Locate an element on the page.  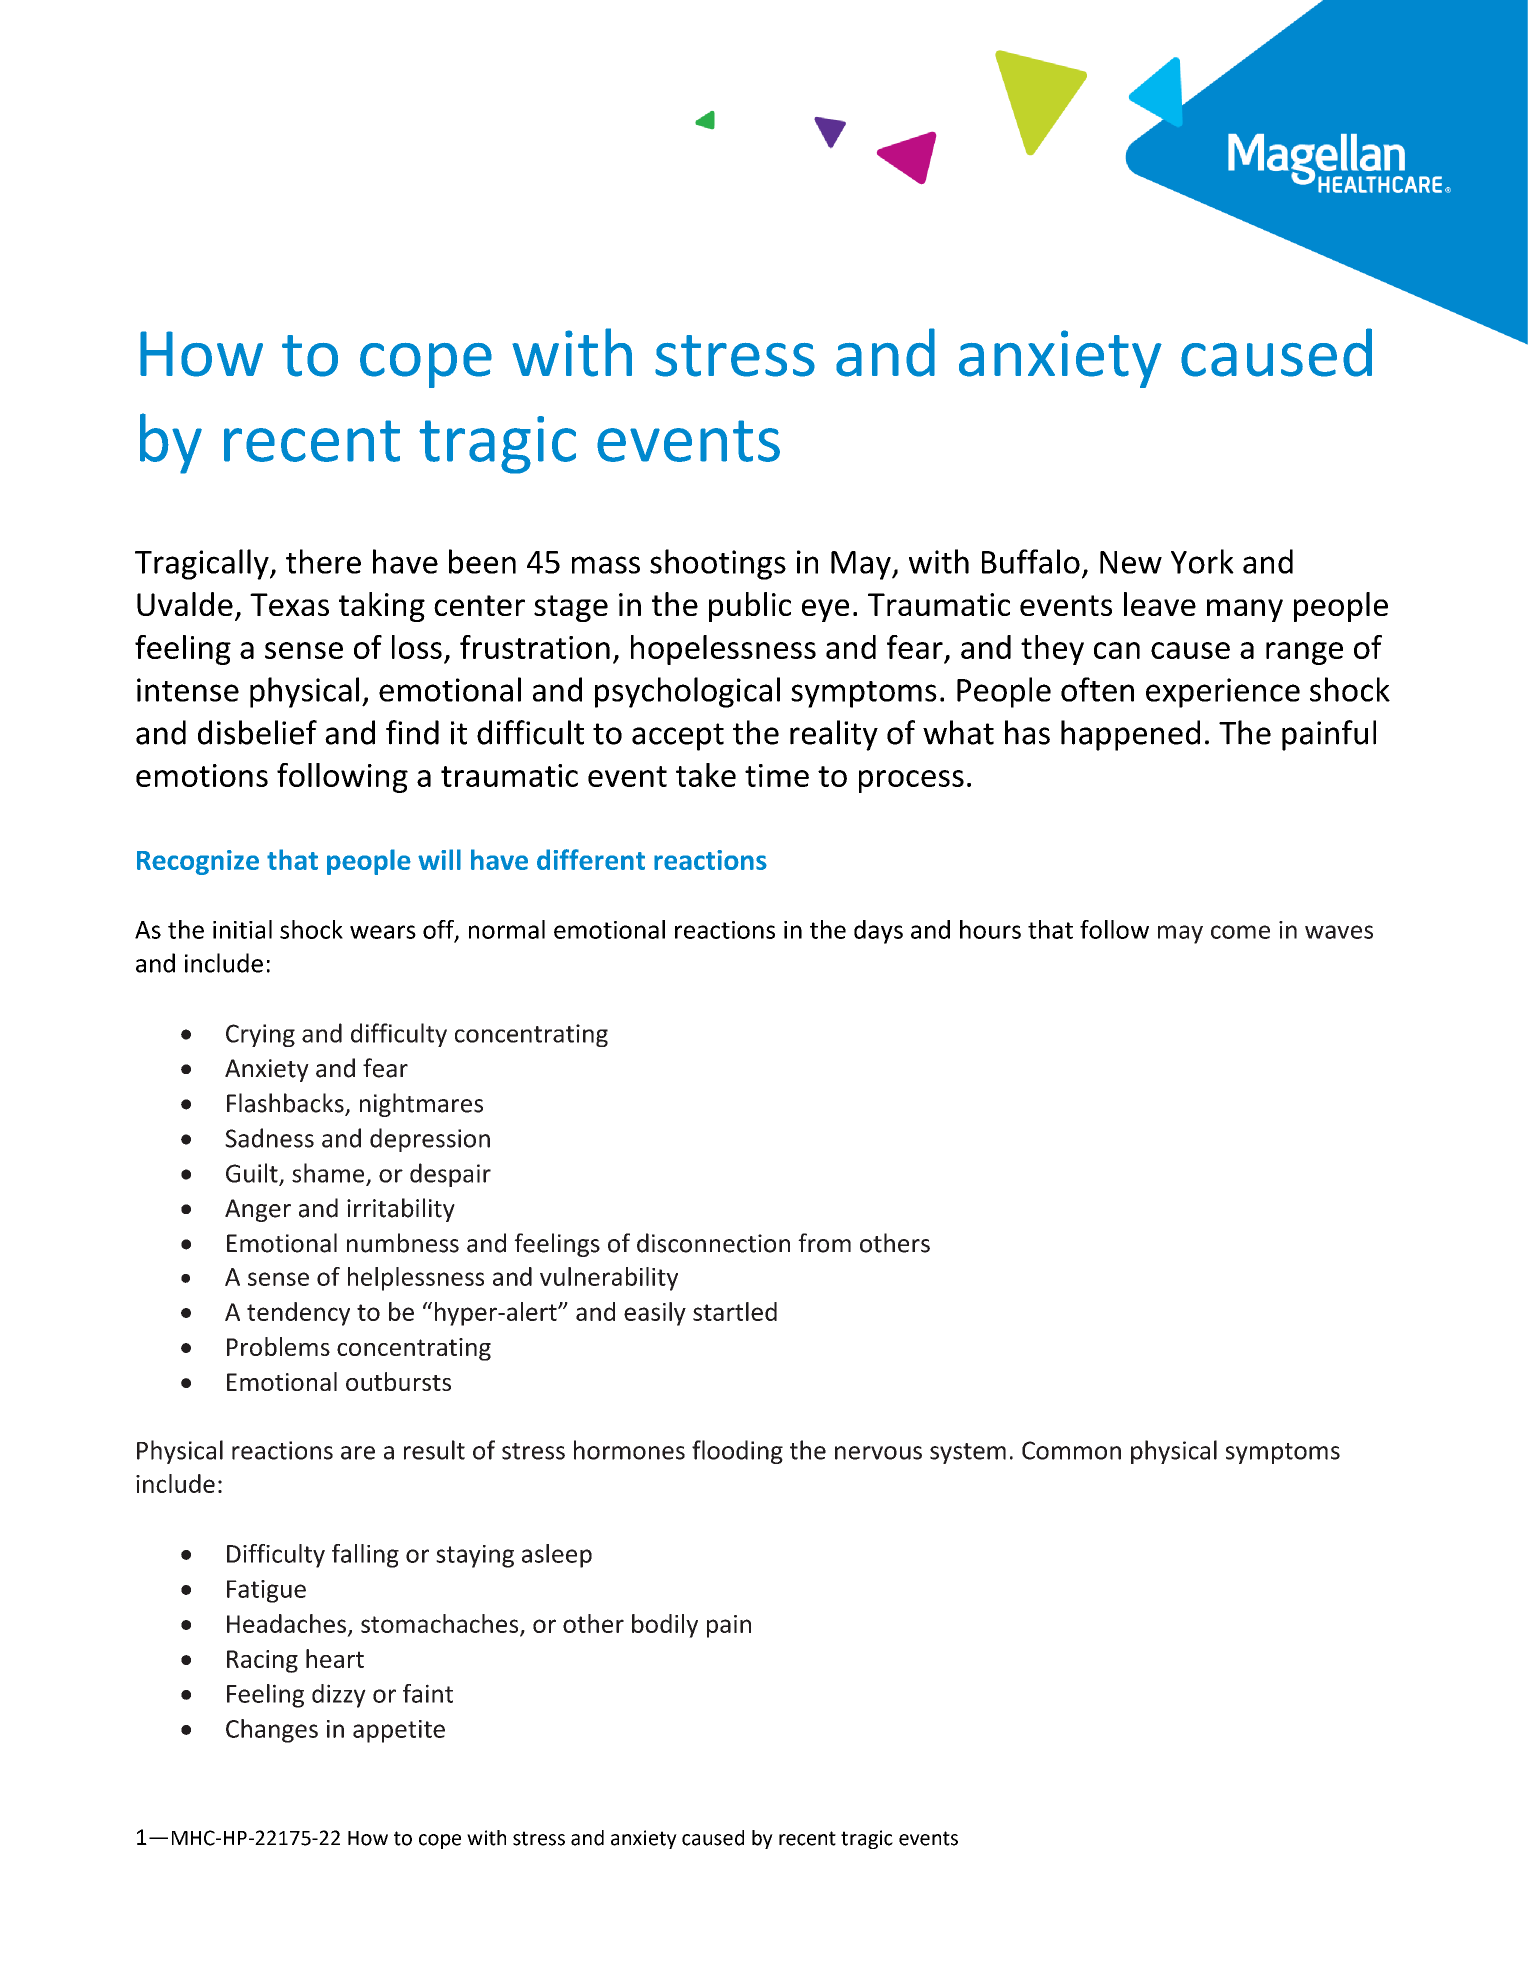
bodily is located at coordinates (665, 1626).
